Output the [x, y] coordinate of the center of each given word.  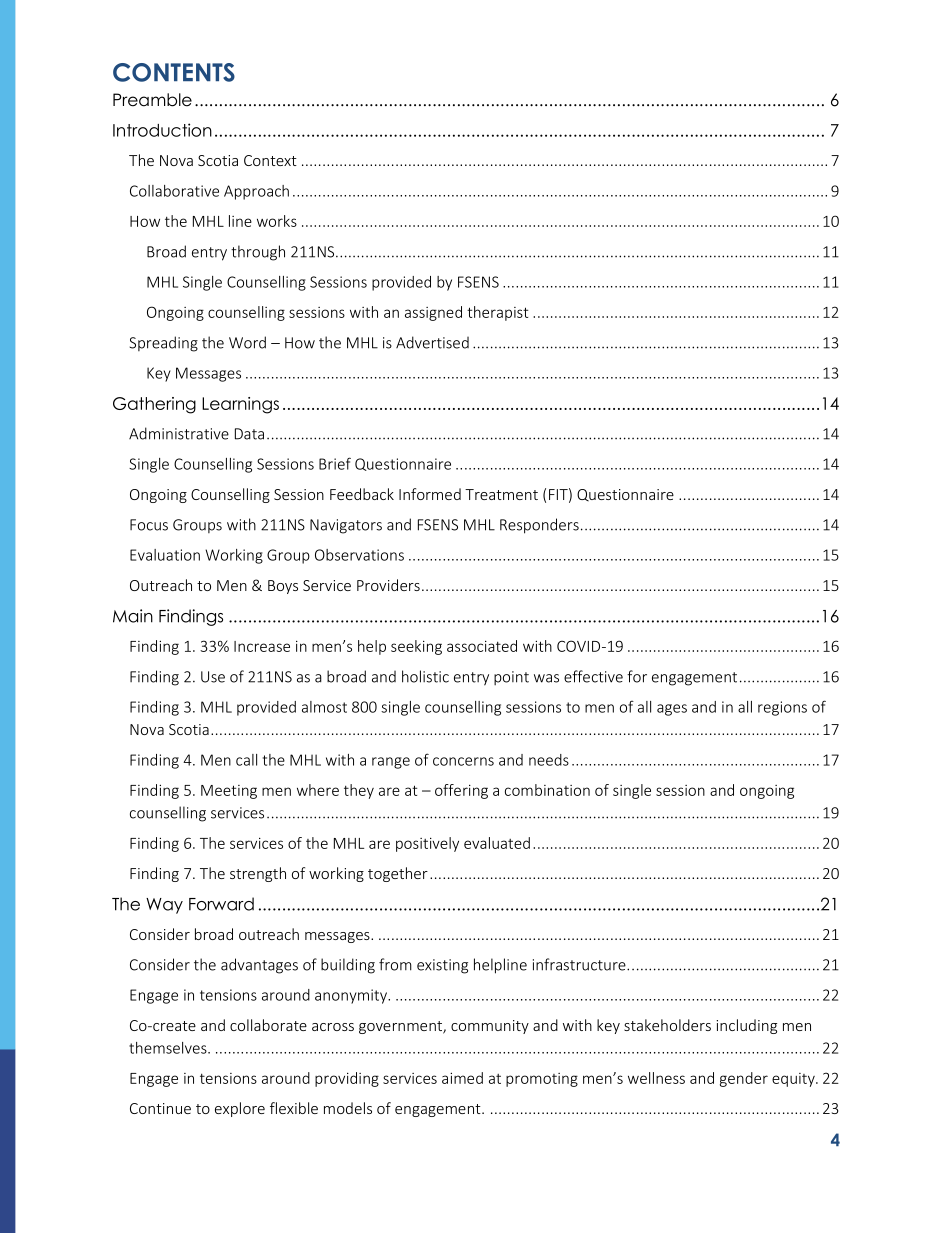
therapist [497, 313]
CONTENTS [174, 72]
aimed [462, 1078]
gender [744, 1079]
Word [247, 342]
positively [427, 844]
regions [782, 708]
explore [240, 1109]
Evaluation [165, 555]
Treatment [501, 494]
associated [482, 646]
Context [270, 160]
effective [593, 676]
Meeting [229, 792]
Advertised [432, 342]
